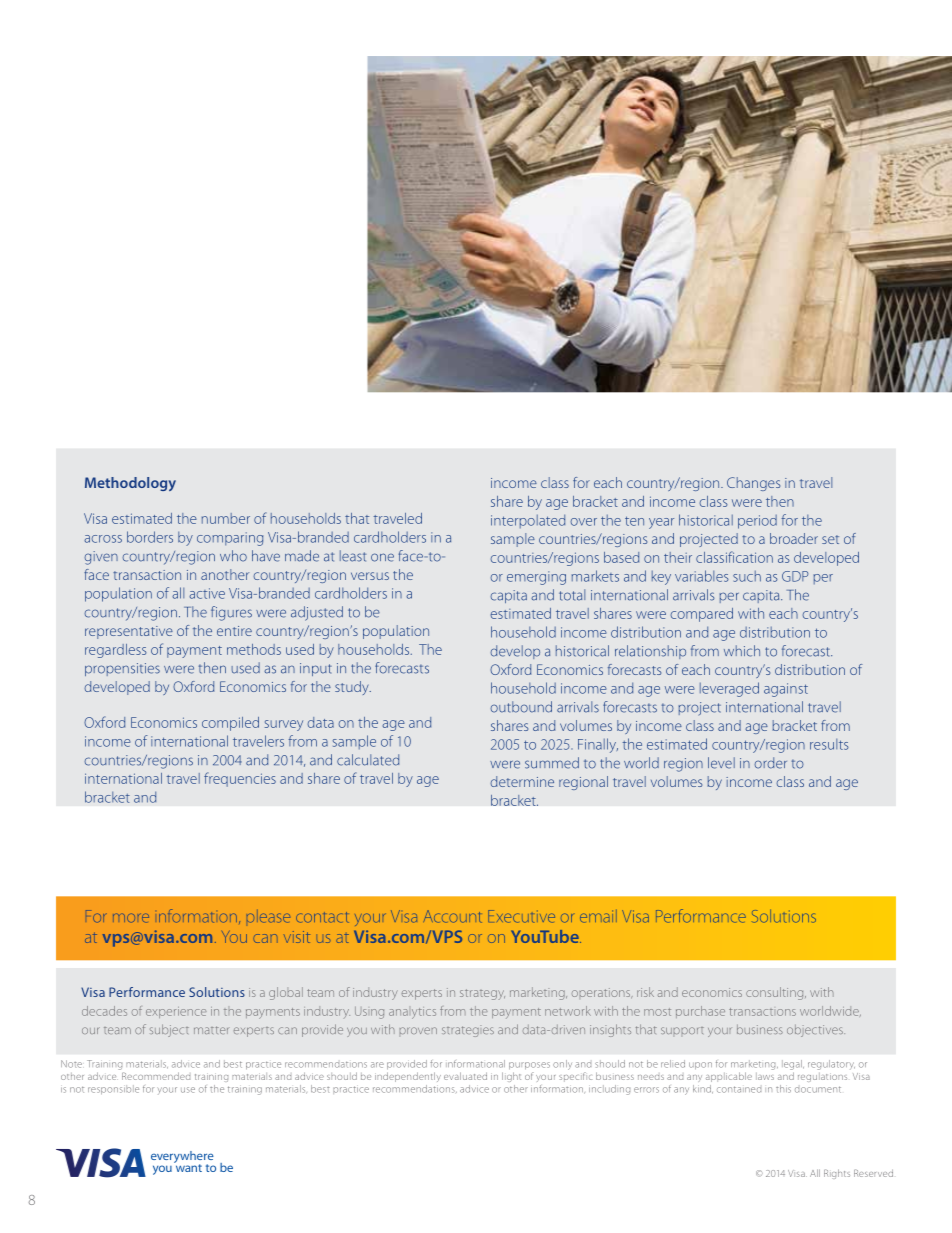 The width and height of the screenshot is (952, 1233). Describe the element at coordinates (240, 779) in the screenshot. I see `frequencies` at that location.
